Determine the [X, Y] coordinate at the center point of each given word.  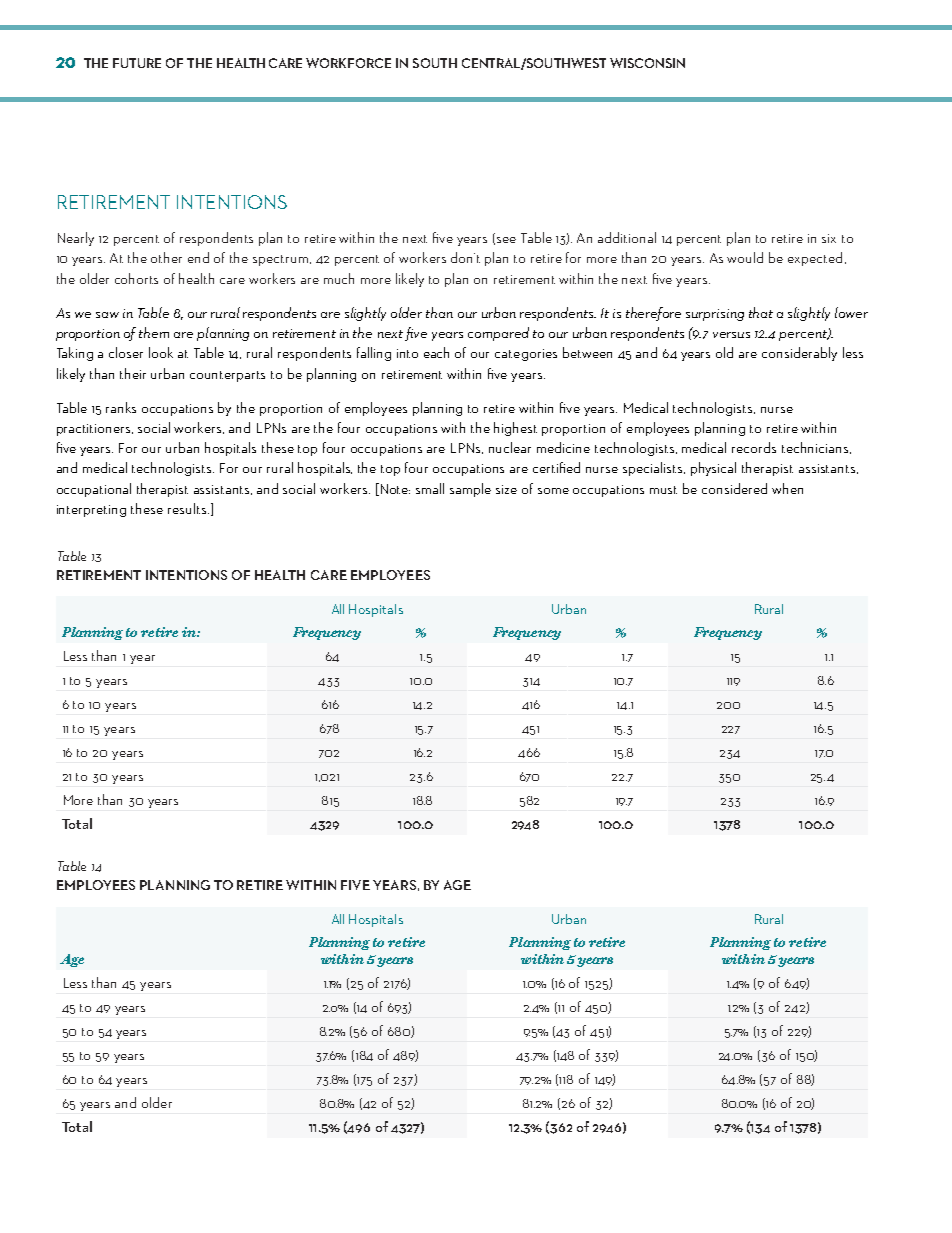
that [761, 312]
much [339, 278]
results [188, 508]
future [137, 63]
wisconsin [647, 63]
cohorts [136, 278]
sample [470, 490]
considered [734, 488]
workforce [348, 63]
